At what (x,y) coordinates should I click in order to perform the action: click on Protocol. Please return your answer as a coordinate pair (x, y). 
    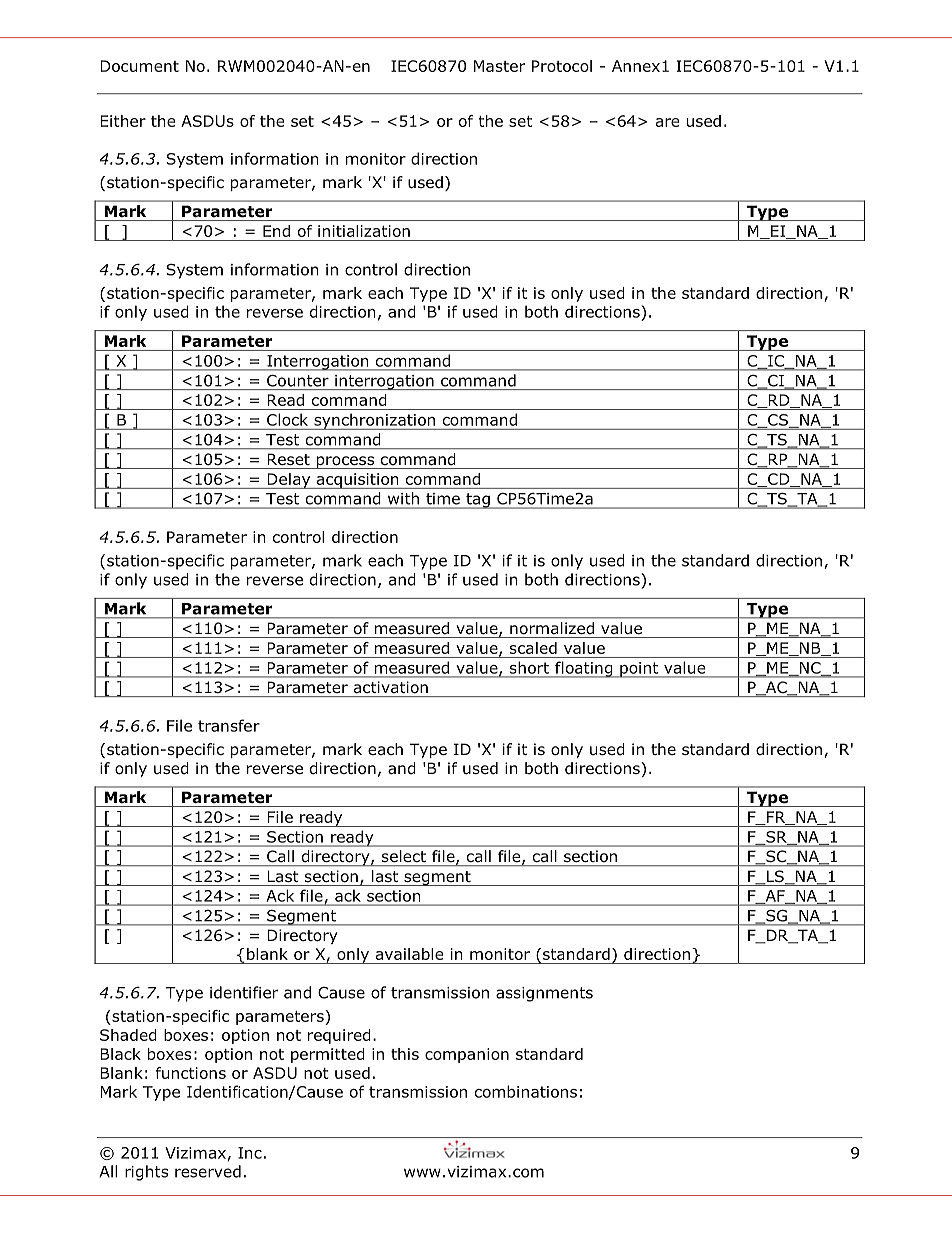
    Looking at the image, I should click on (562, 66).
